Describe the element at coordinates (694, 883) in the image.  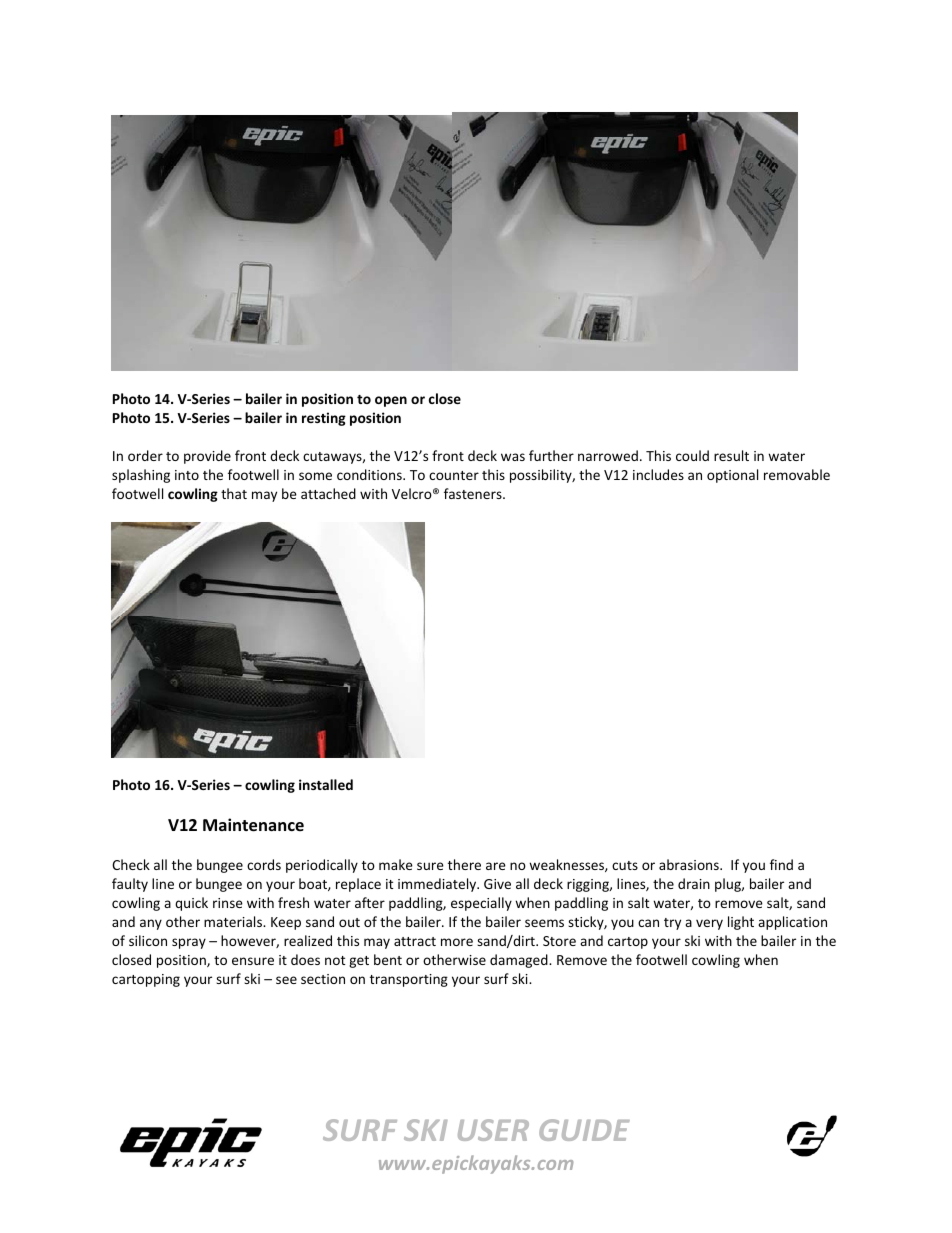
I see `drain` at that location.
